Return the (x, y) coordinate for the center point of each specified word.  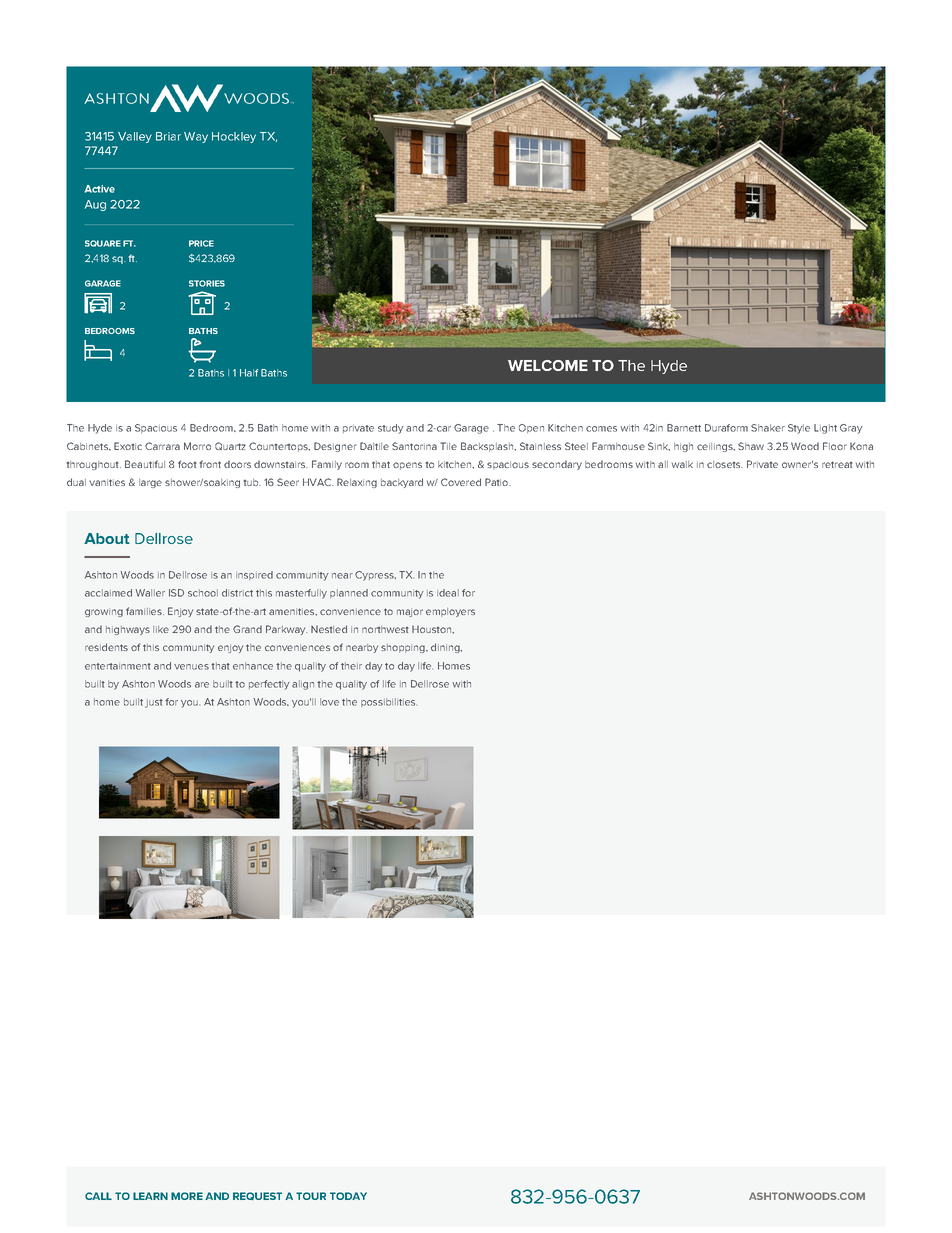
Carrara (162, 446)
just (154, 703)
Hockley (234, 137)
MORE (187, 1196)
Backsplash (488, 447)
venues (191, 667)
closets (725, 464)
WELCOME (548, 365)
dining (446, 648)
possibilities (389, 702)
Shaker (768, 428)
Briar (168, 136)
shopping (404, 648)
